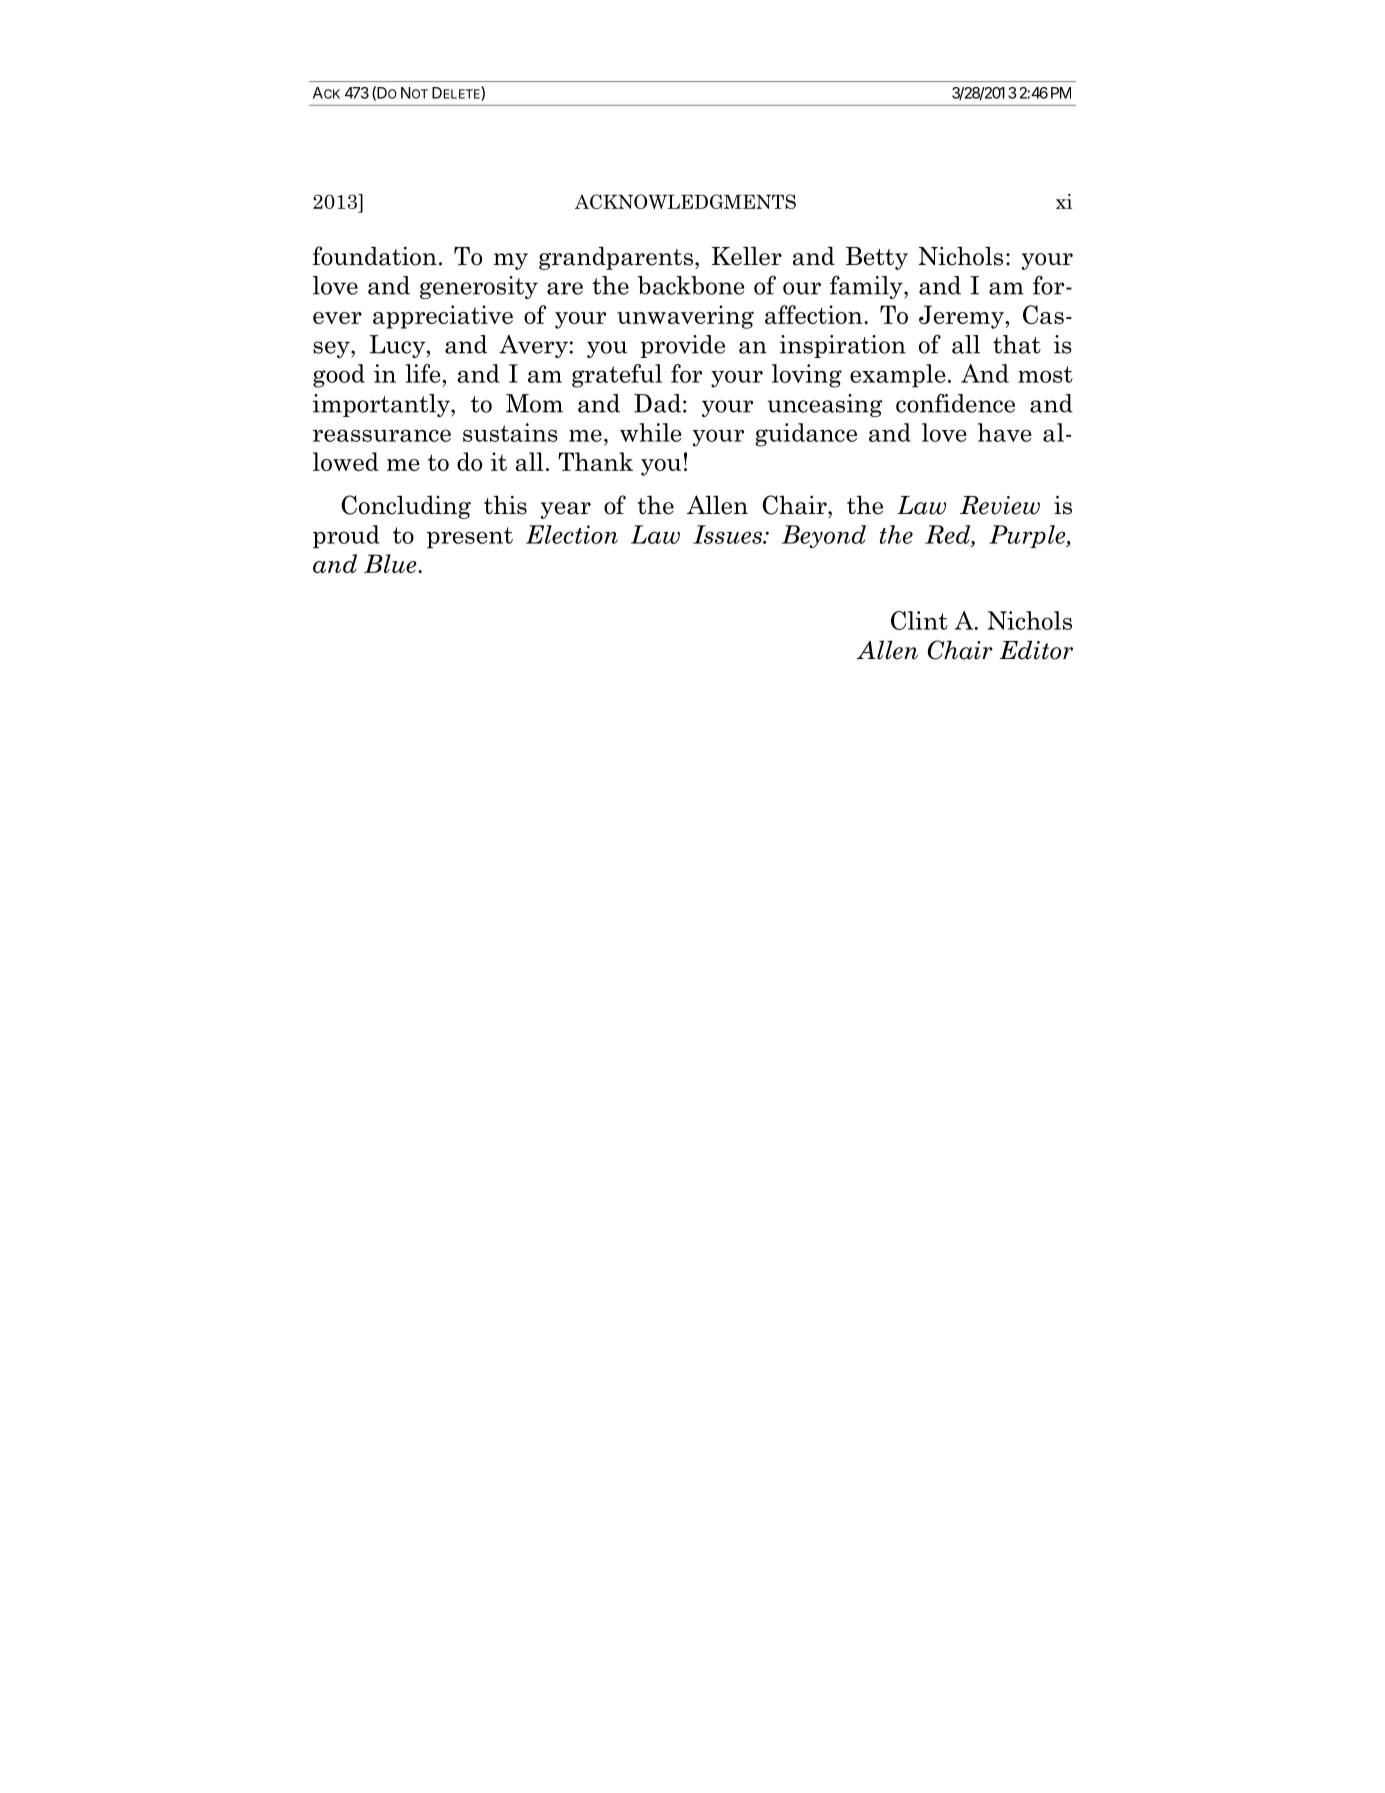 This screenshot has height=1793, width=1385. Describe the element at coordinates (728, 534) in the screenshot. I see `Issues` at that location.
